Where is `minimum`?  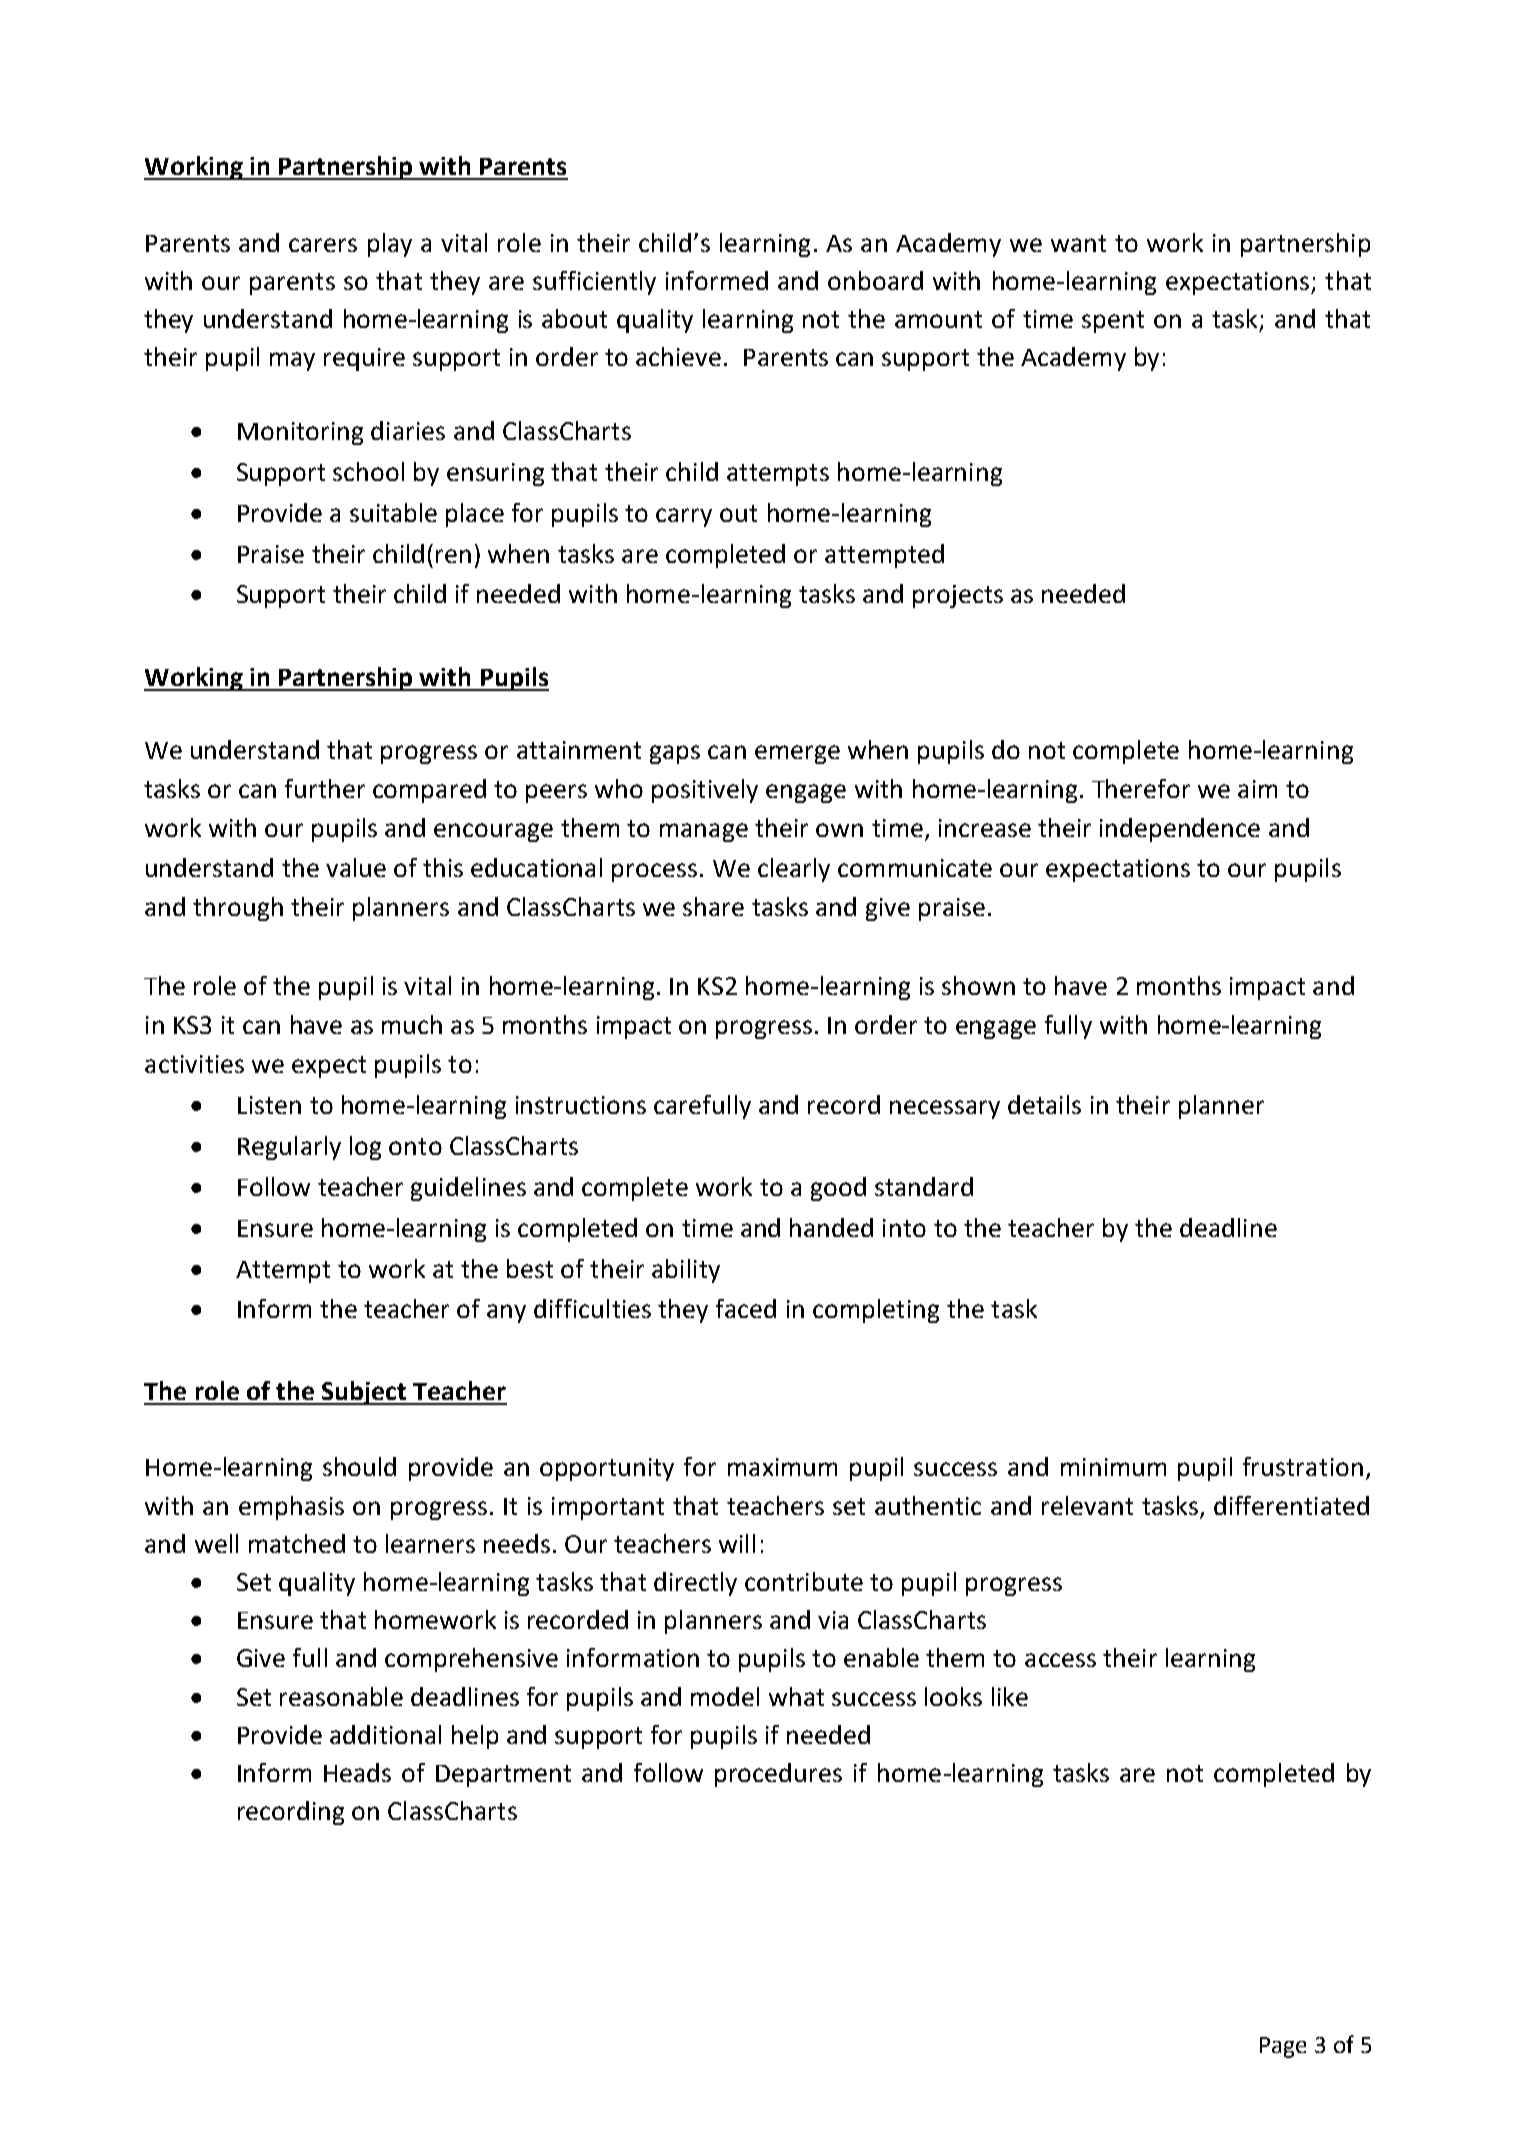
minimum is located at coordinates (1113, 1467).
